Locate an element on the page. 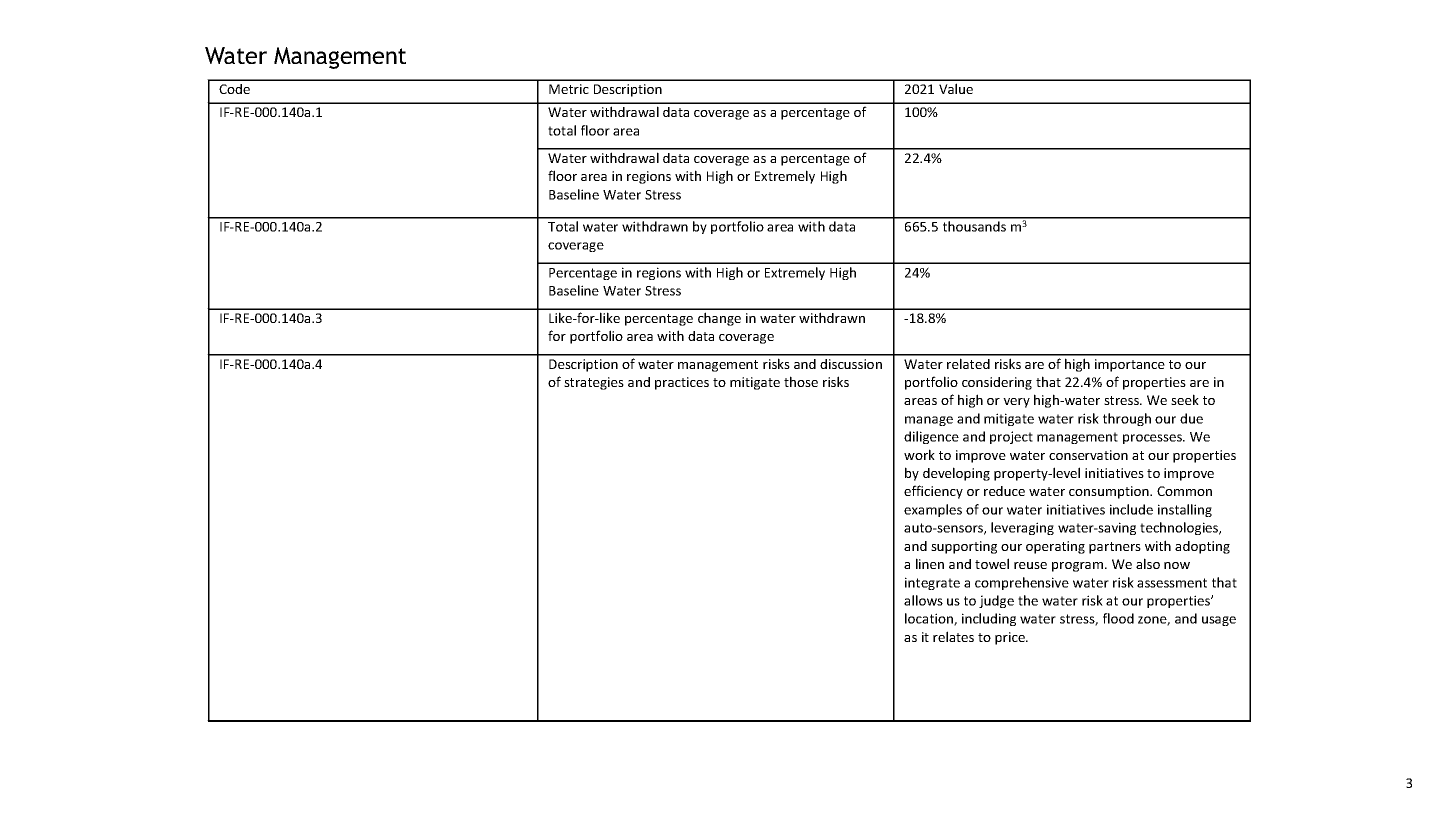 Image resolution: width=1456 pixels, height=819 pixels. location is located at coordinates (930, 619).
